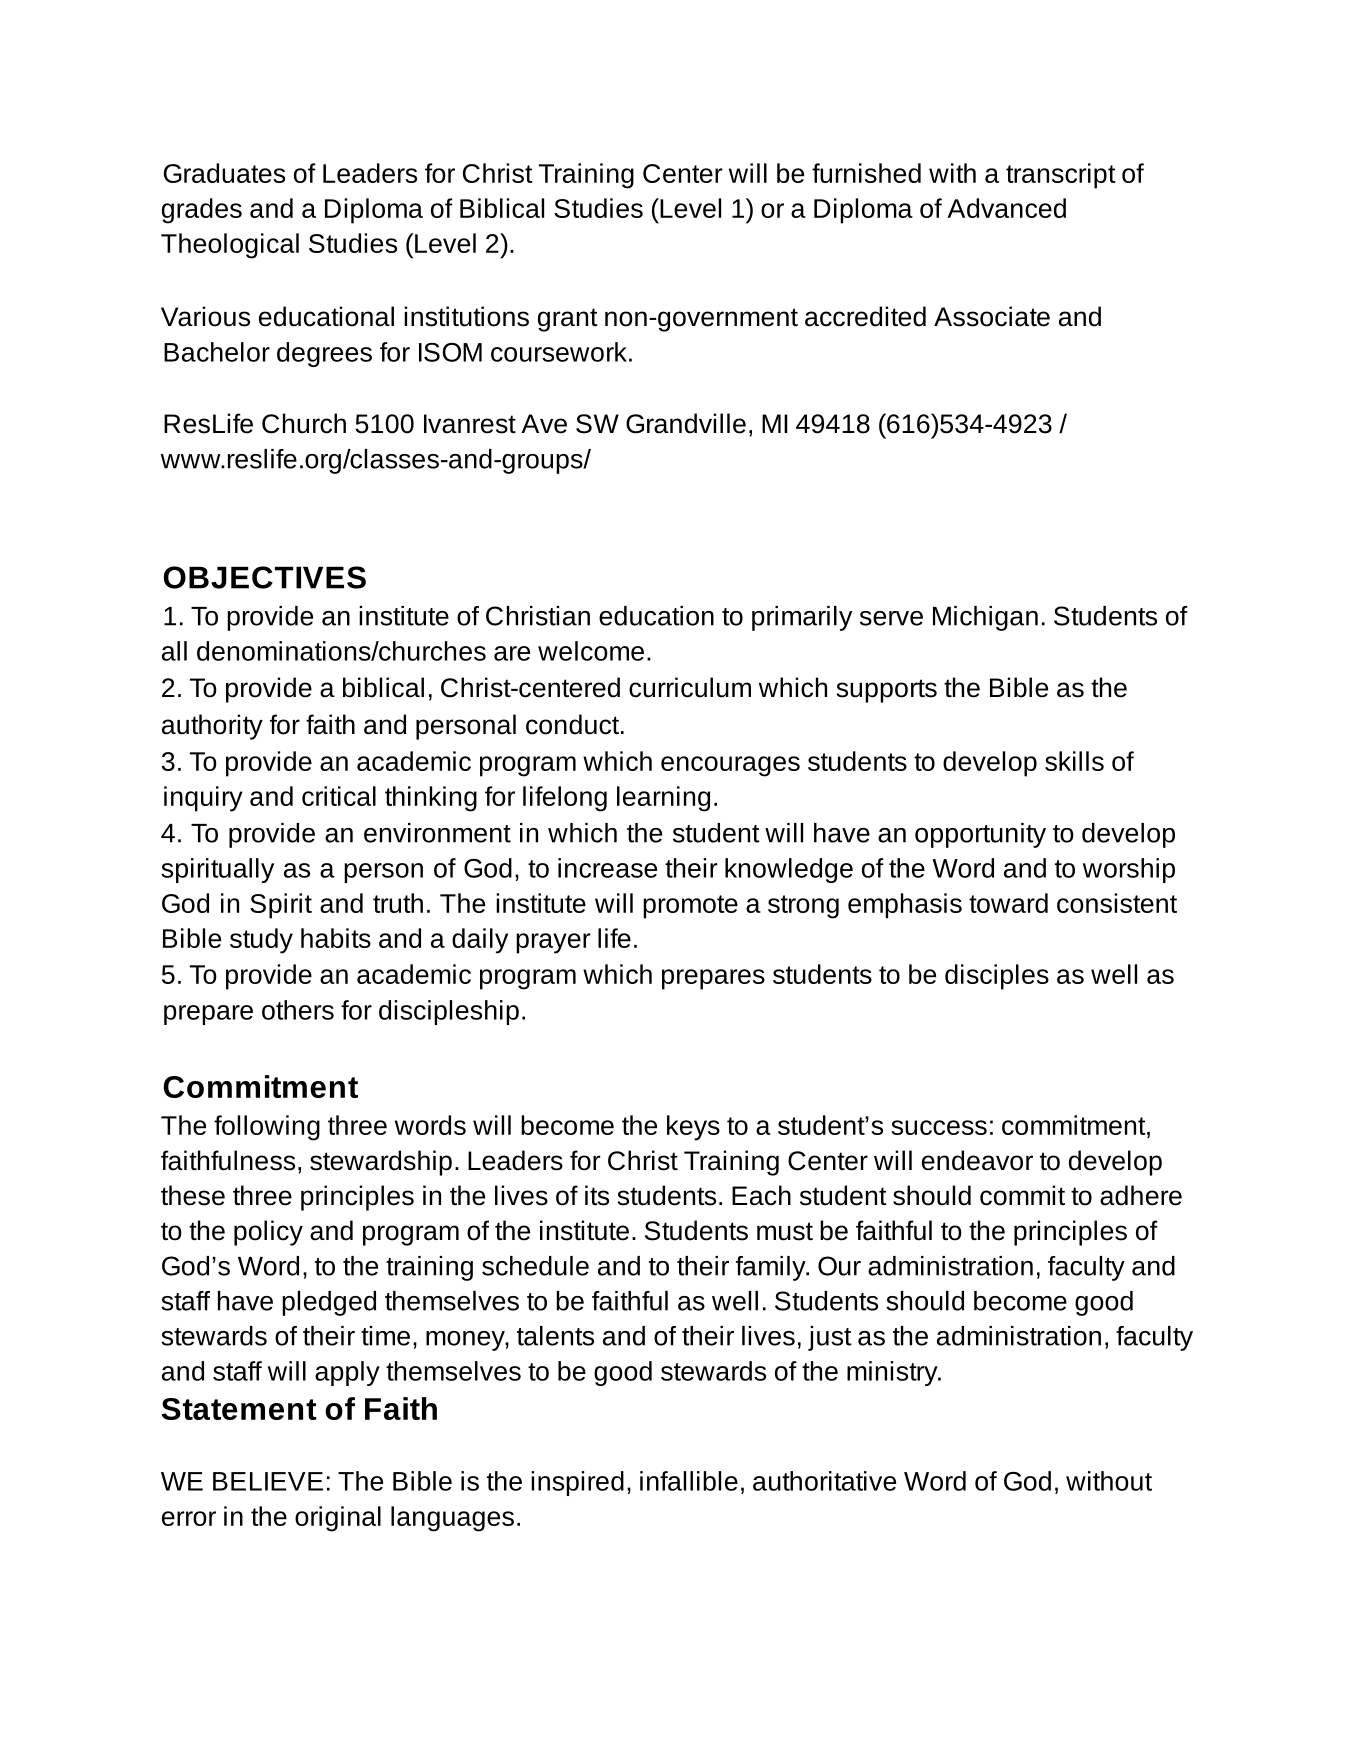  I want to click on Advanced, so click(1006, 208).
